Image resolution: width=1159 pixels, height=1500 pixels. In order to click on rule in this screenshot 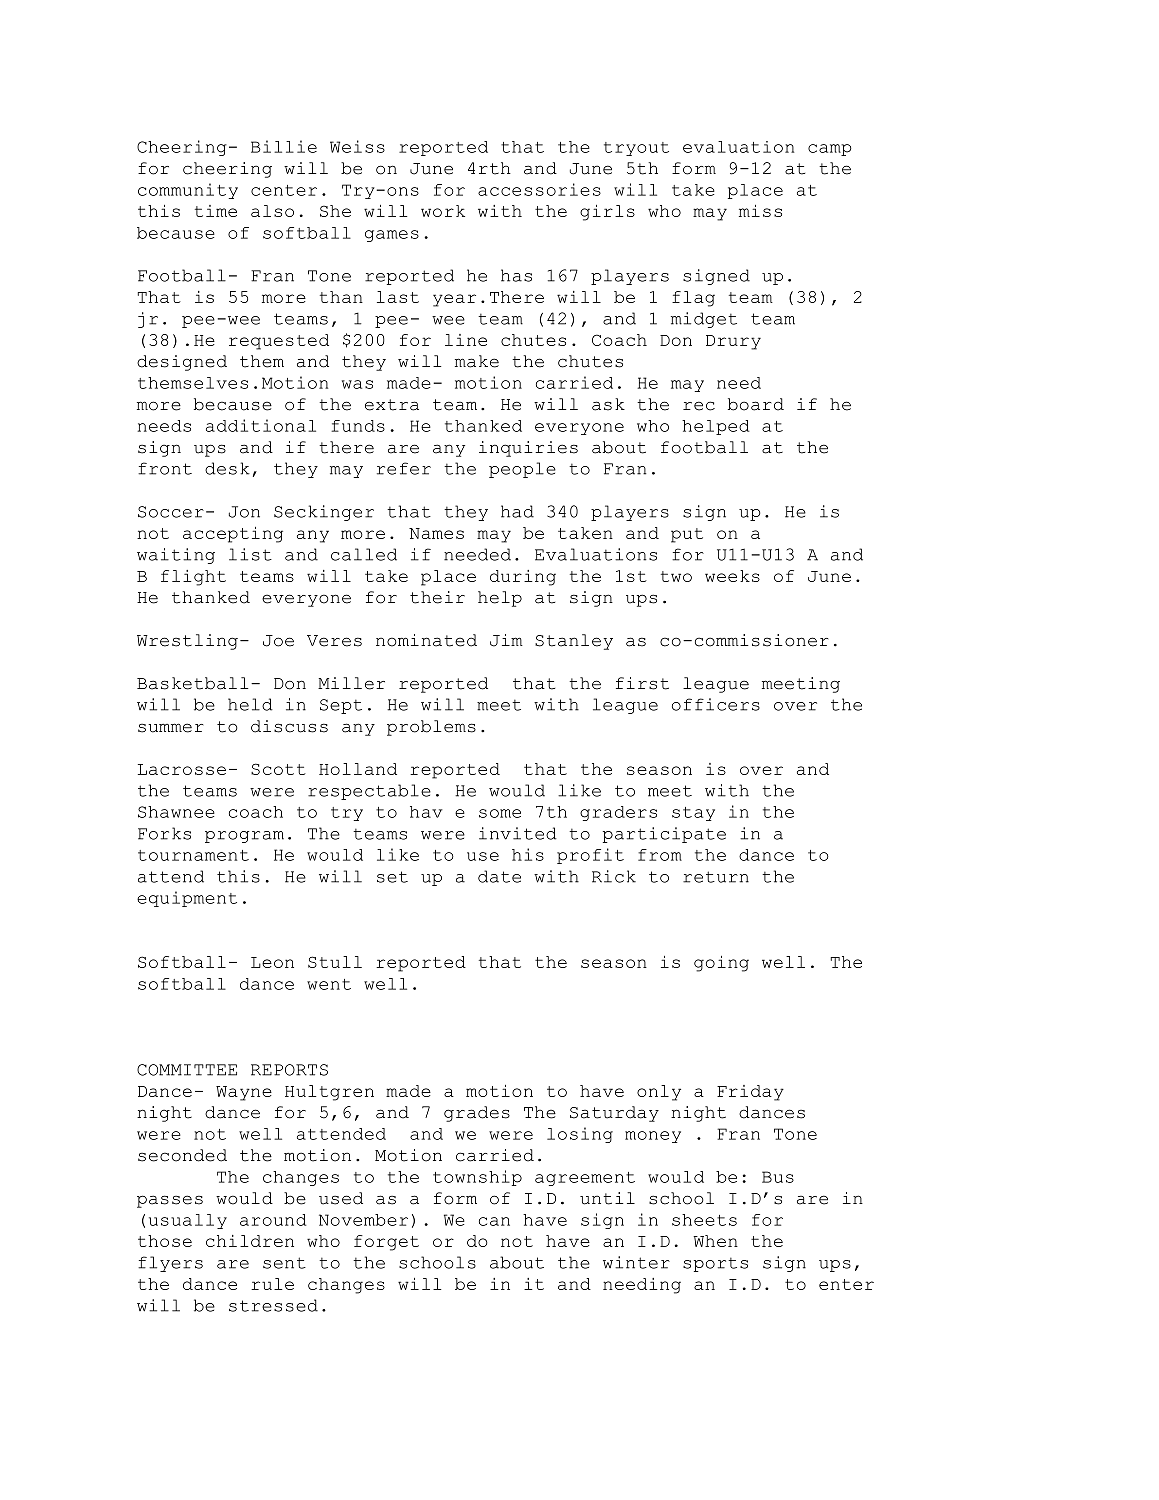, I will do `click(272, 1284)`.
